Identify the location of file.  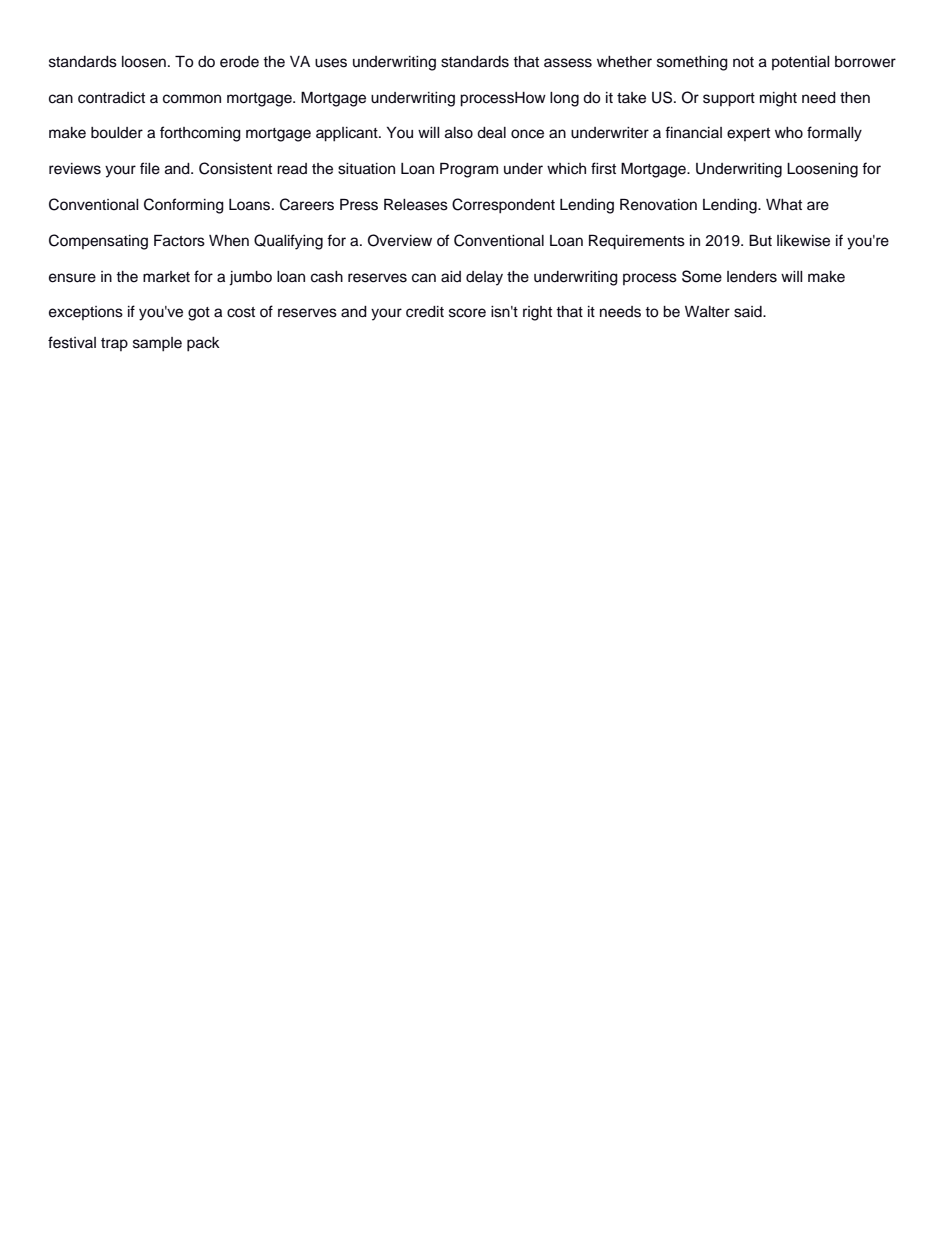
(150, 168).
